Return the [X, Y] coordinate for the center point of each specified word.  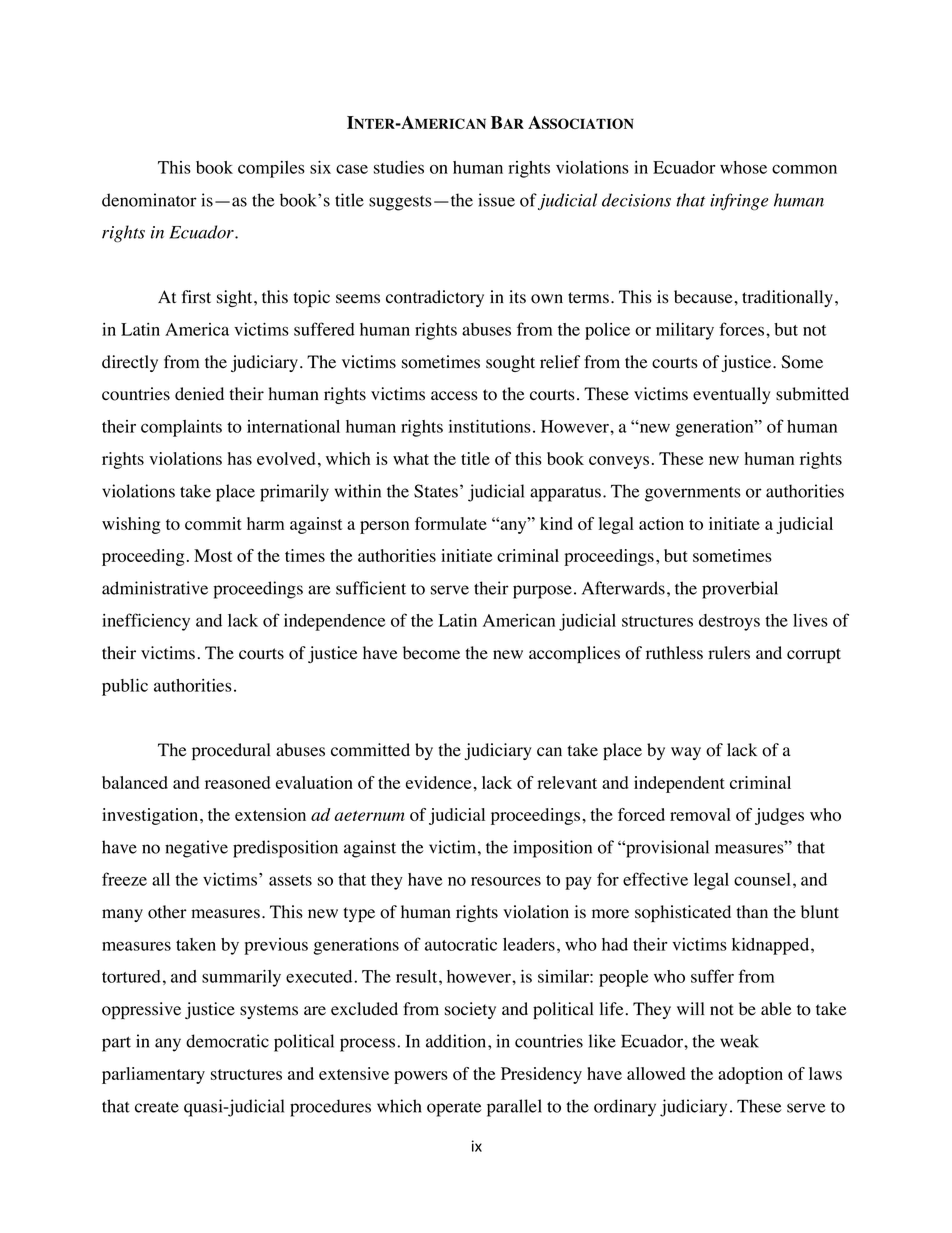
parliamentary [153, 1075]
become [431, 653]
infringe [739, 202]
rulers [729, 653]
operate [454, 1109]
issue [496, 200]
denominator [149, 200]
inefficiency [146, 622]
